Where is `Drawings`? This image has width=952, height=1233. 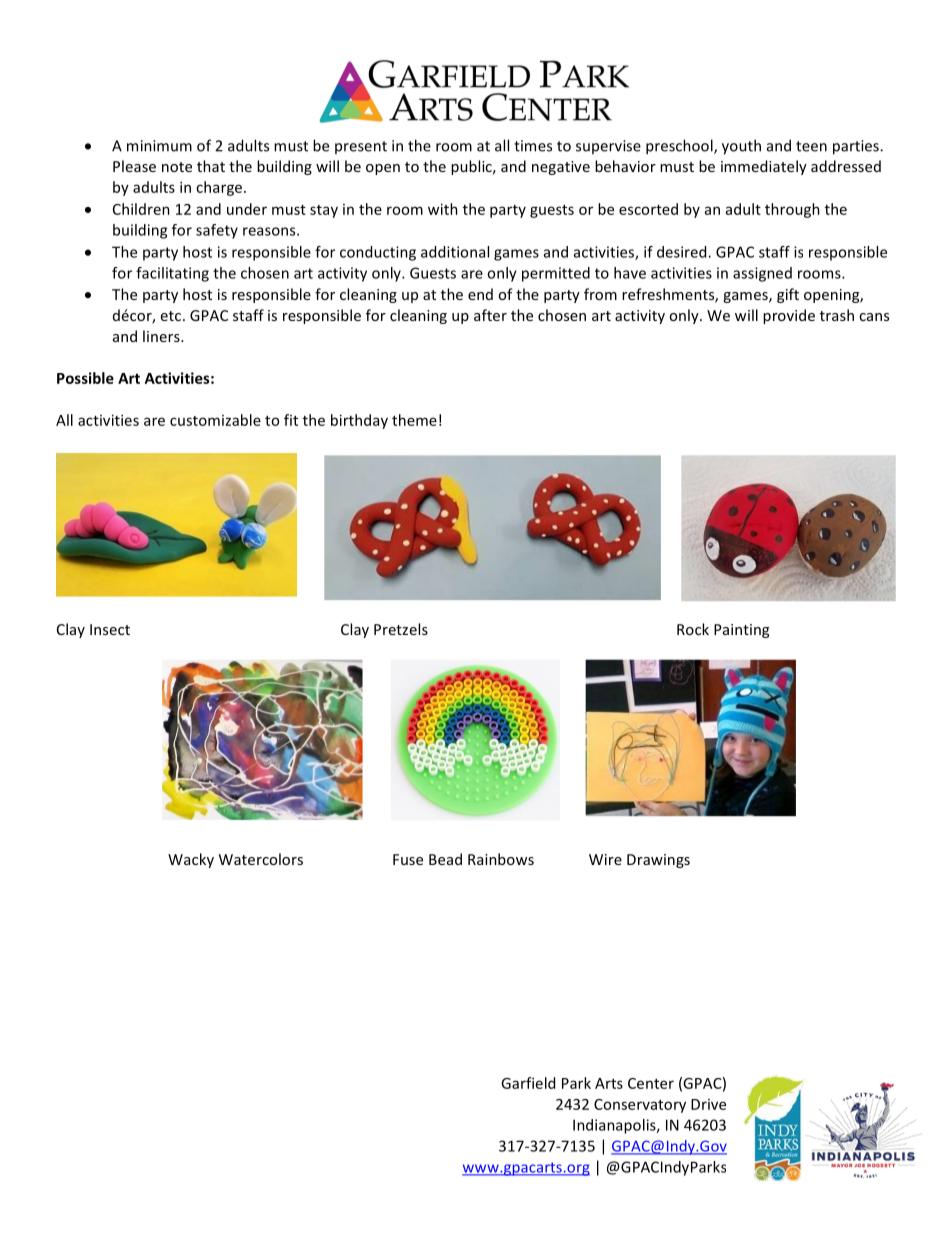
Drawings is located at coordinates (658, 861).
